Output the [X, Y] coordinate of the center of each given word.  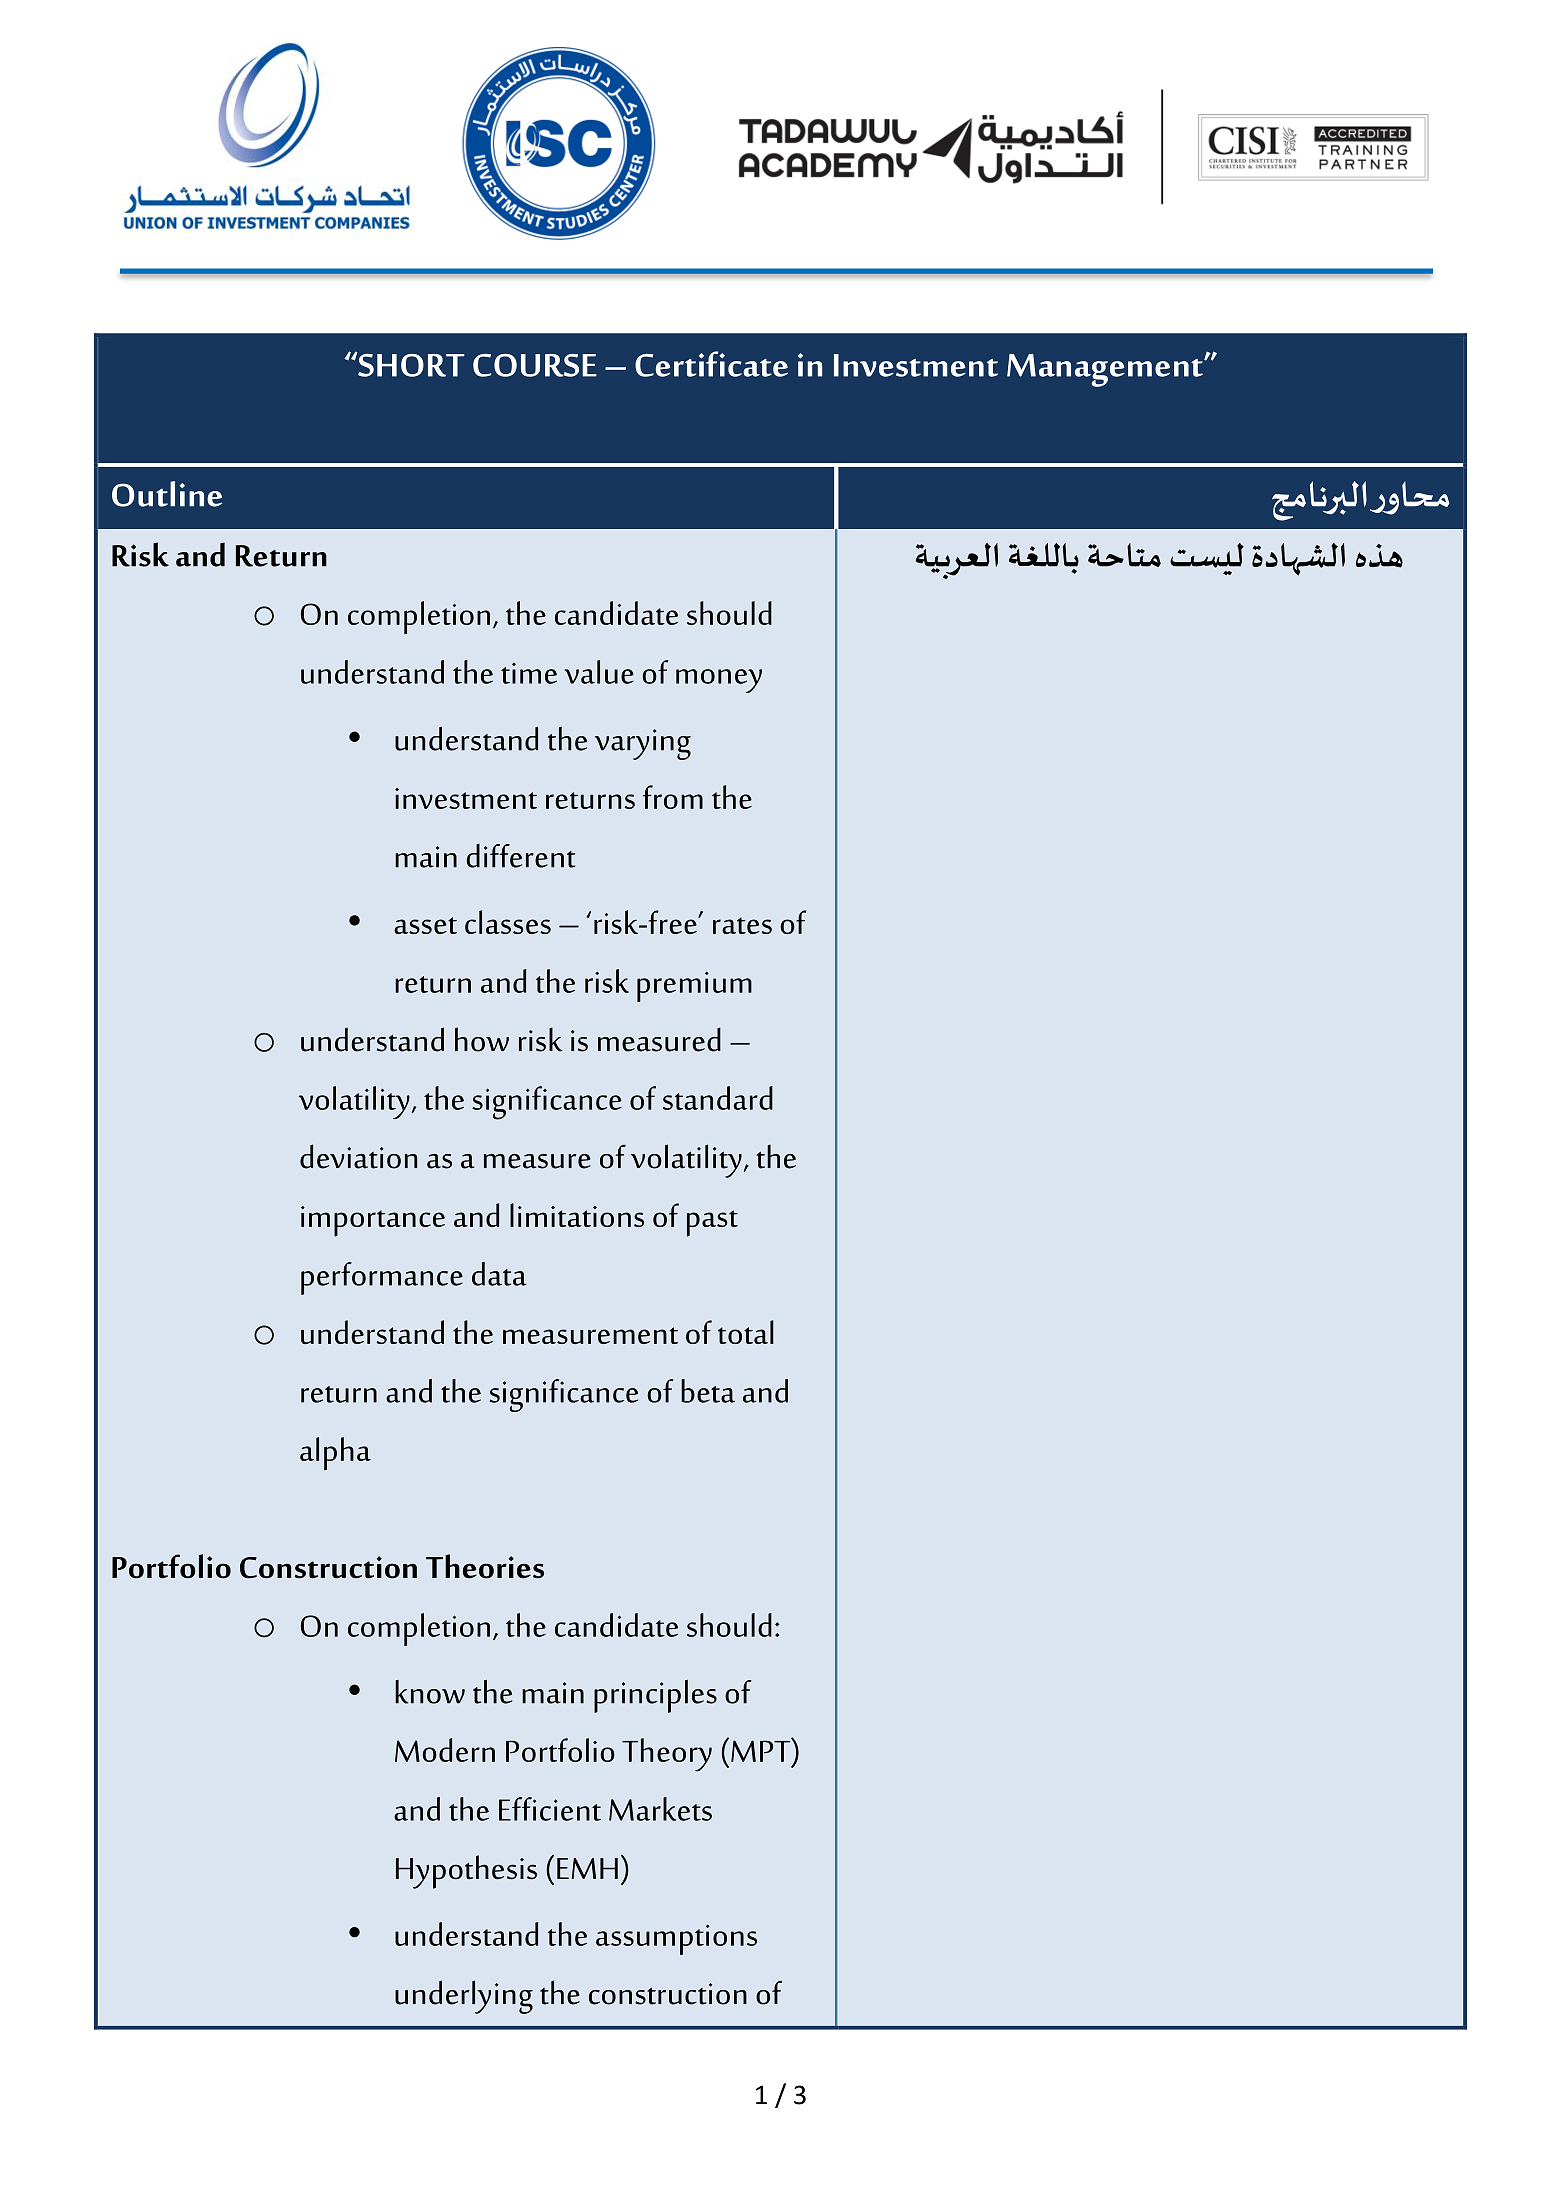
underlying [464, 1997]
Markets [660, 1809]
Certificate [711, 364]
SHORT [410, 364]
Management [1106, 370]
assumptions [676, 1939]
